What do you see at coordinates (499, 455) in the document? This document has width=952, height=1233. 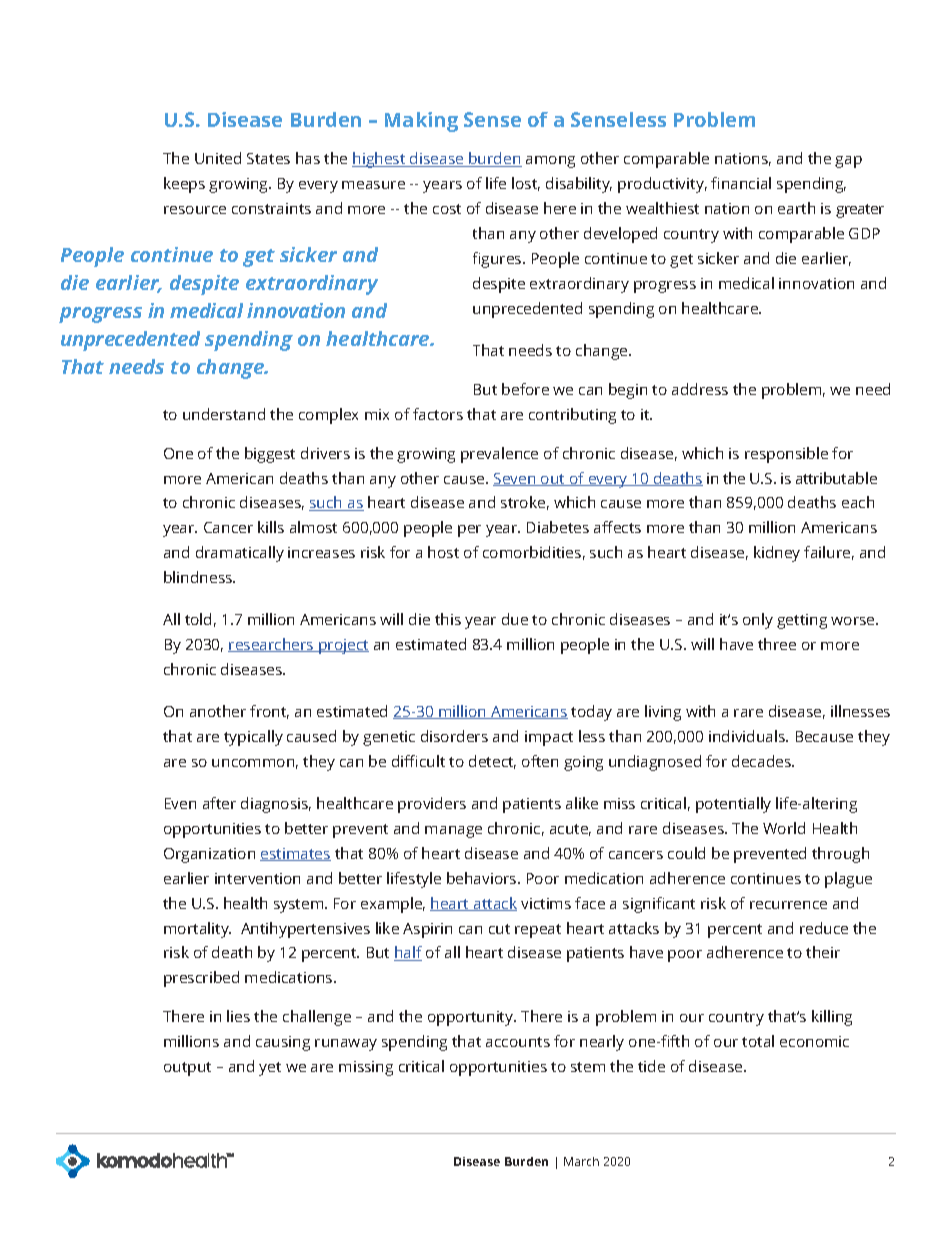 I see `prevalence` at bounding box center [499, 455].
